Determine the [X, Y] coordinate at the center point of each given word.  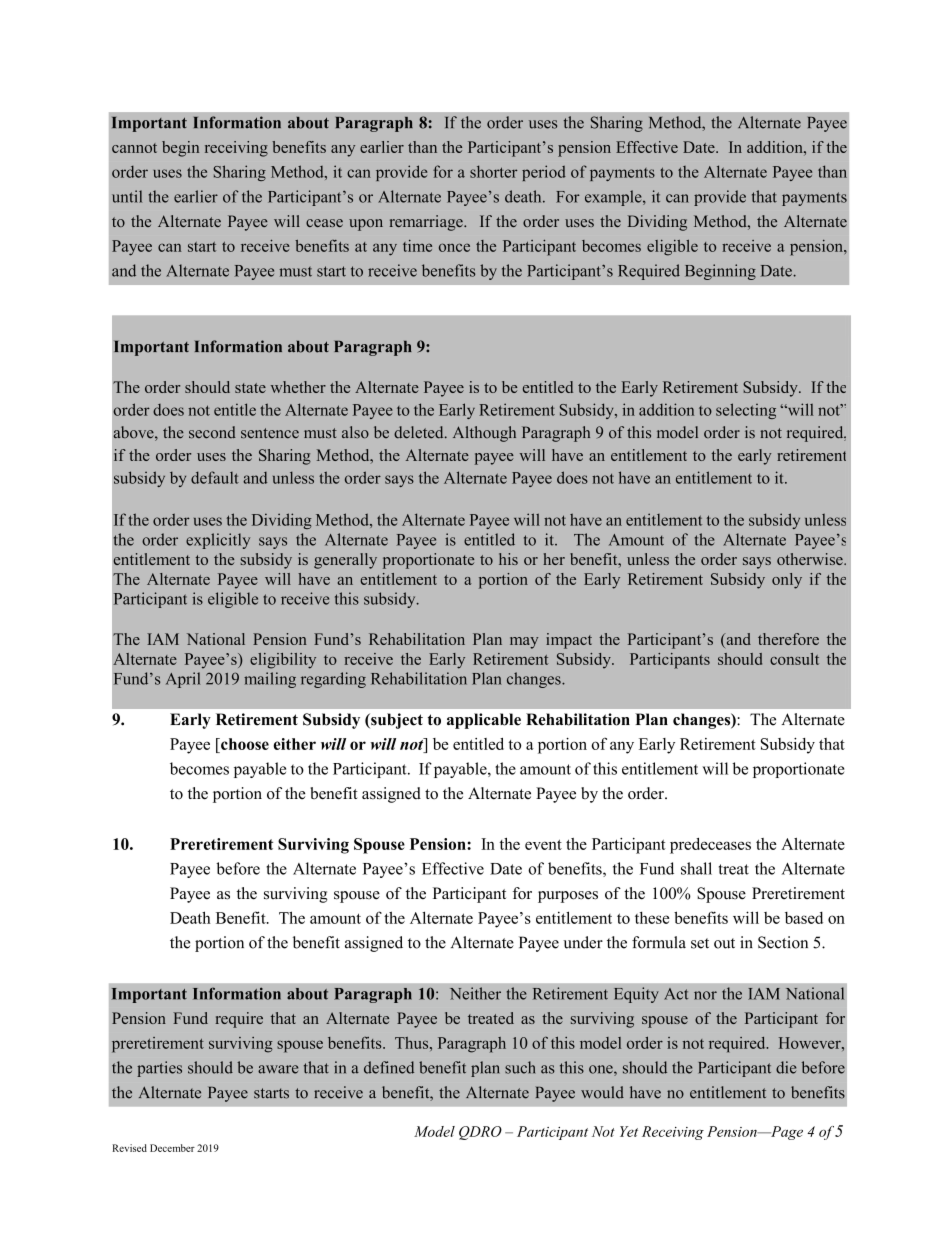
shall [696, 868]
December [172, 1148]
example [614, 198]
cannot [134, 148]
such [520, 1067]
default [215, 477]
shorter [494, 171]
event [543, 844]
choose [244, 744]
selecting [746, 411]
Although [484, 434]
